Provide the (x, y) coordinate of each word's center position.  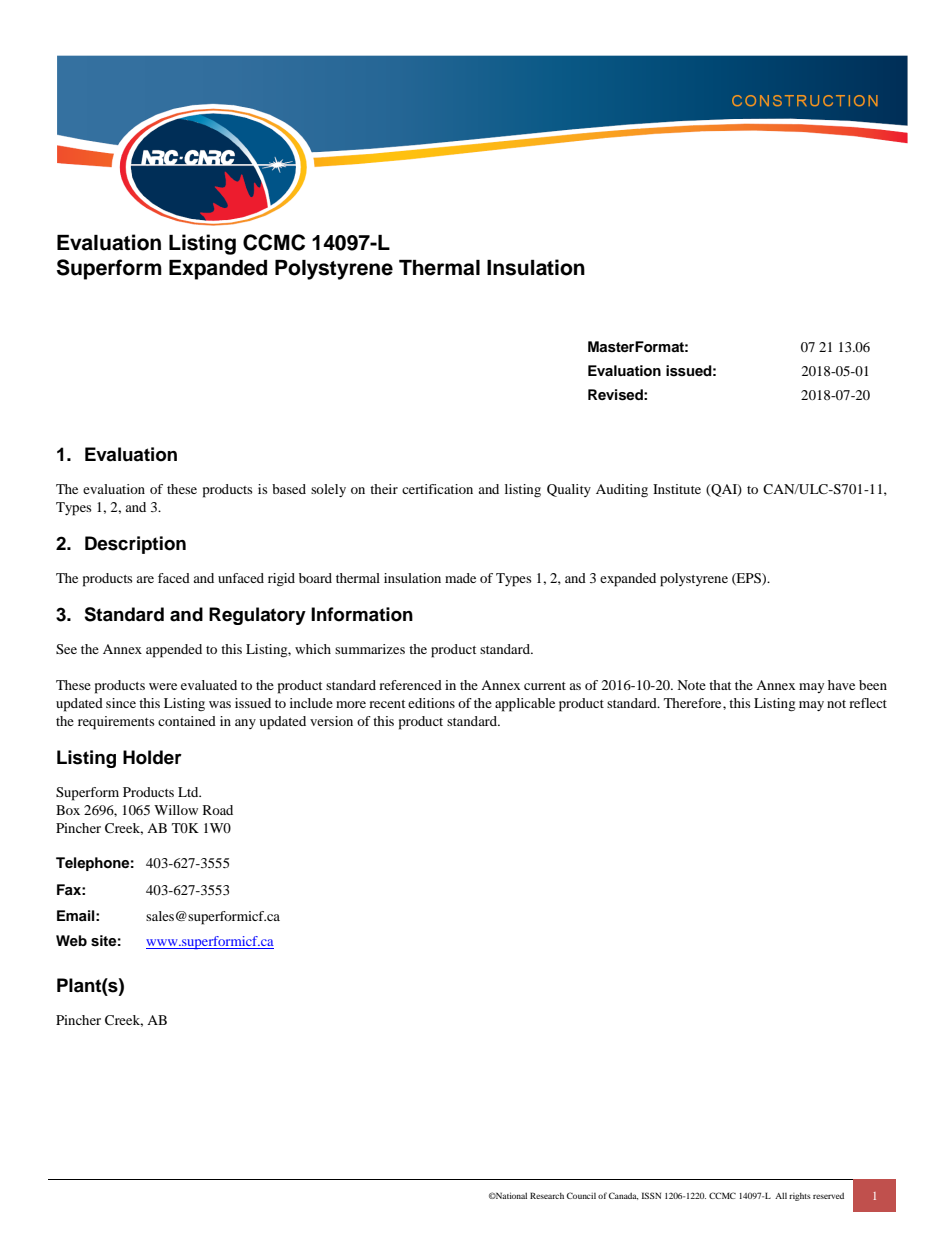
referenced (410, 685)
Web (71, 940)
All (781, 1195)
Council (581, 1195)
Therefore (694, 703)
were (163, 686)
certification (437, 489)
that (720, 685)
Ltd (189, 792)
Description (135, 545)
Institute (677, 489)
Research (547, 1195)
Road (218, 810)
